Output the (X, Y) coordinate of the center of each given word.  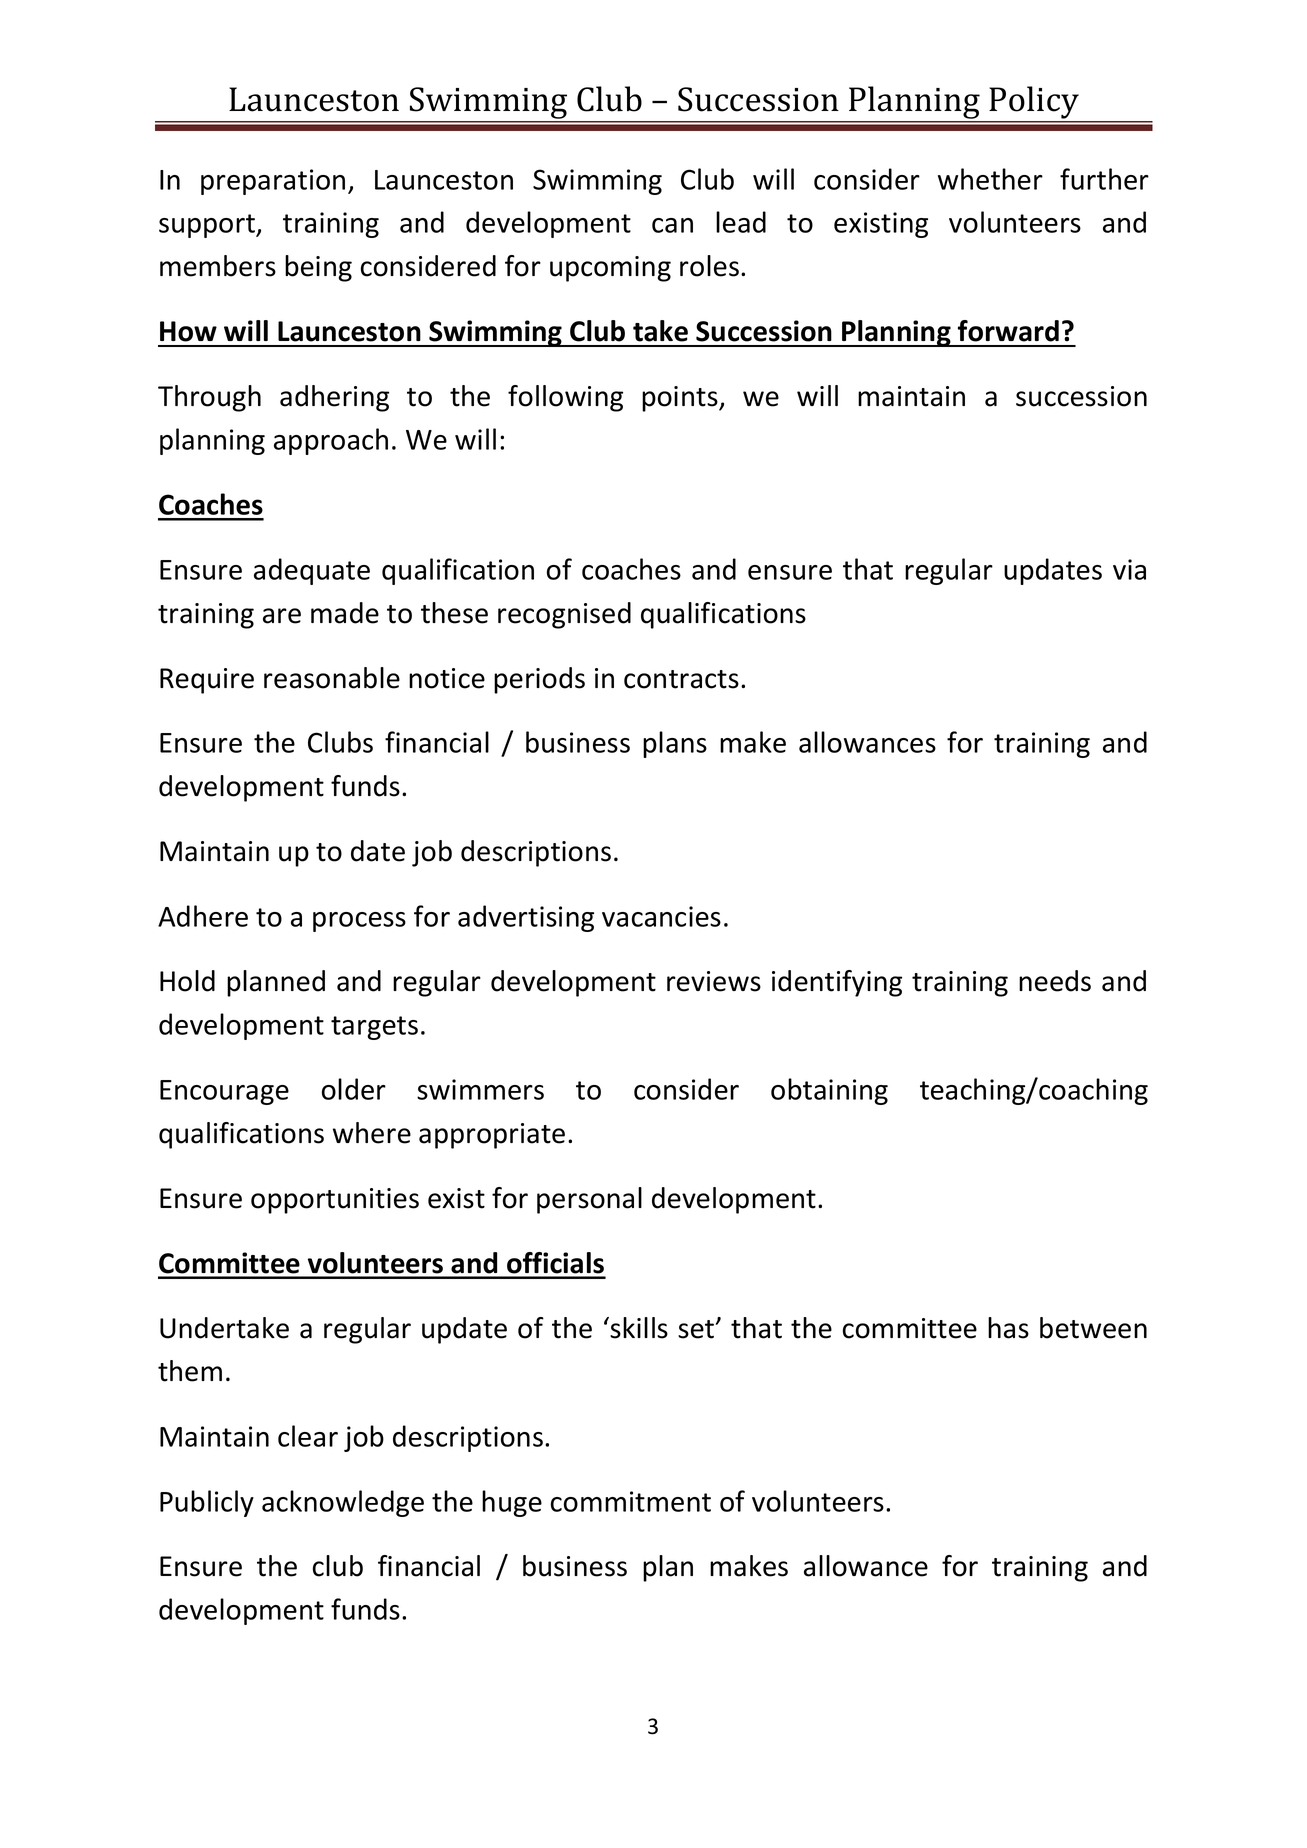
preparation (273, 182)
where (372, 1133)
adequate (312, 571)
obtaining (829, 1091)
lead (741, 222)
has (1008, 1328)
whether (990, 179)
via (1129, 569)
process (359, 922)
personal (589, 1200)
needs (1055, 981)
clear (308, 1436)
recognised (564, 615)
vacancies (661, 916)
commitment (631, 1501)
